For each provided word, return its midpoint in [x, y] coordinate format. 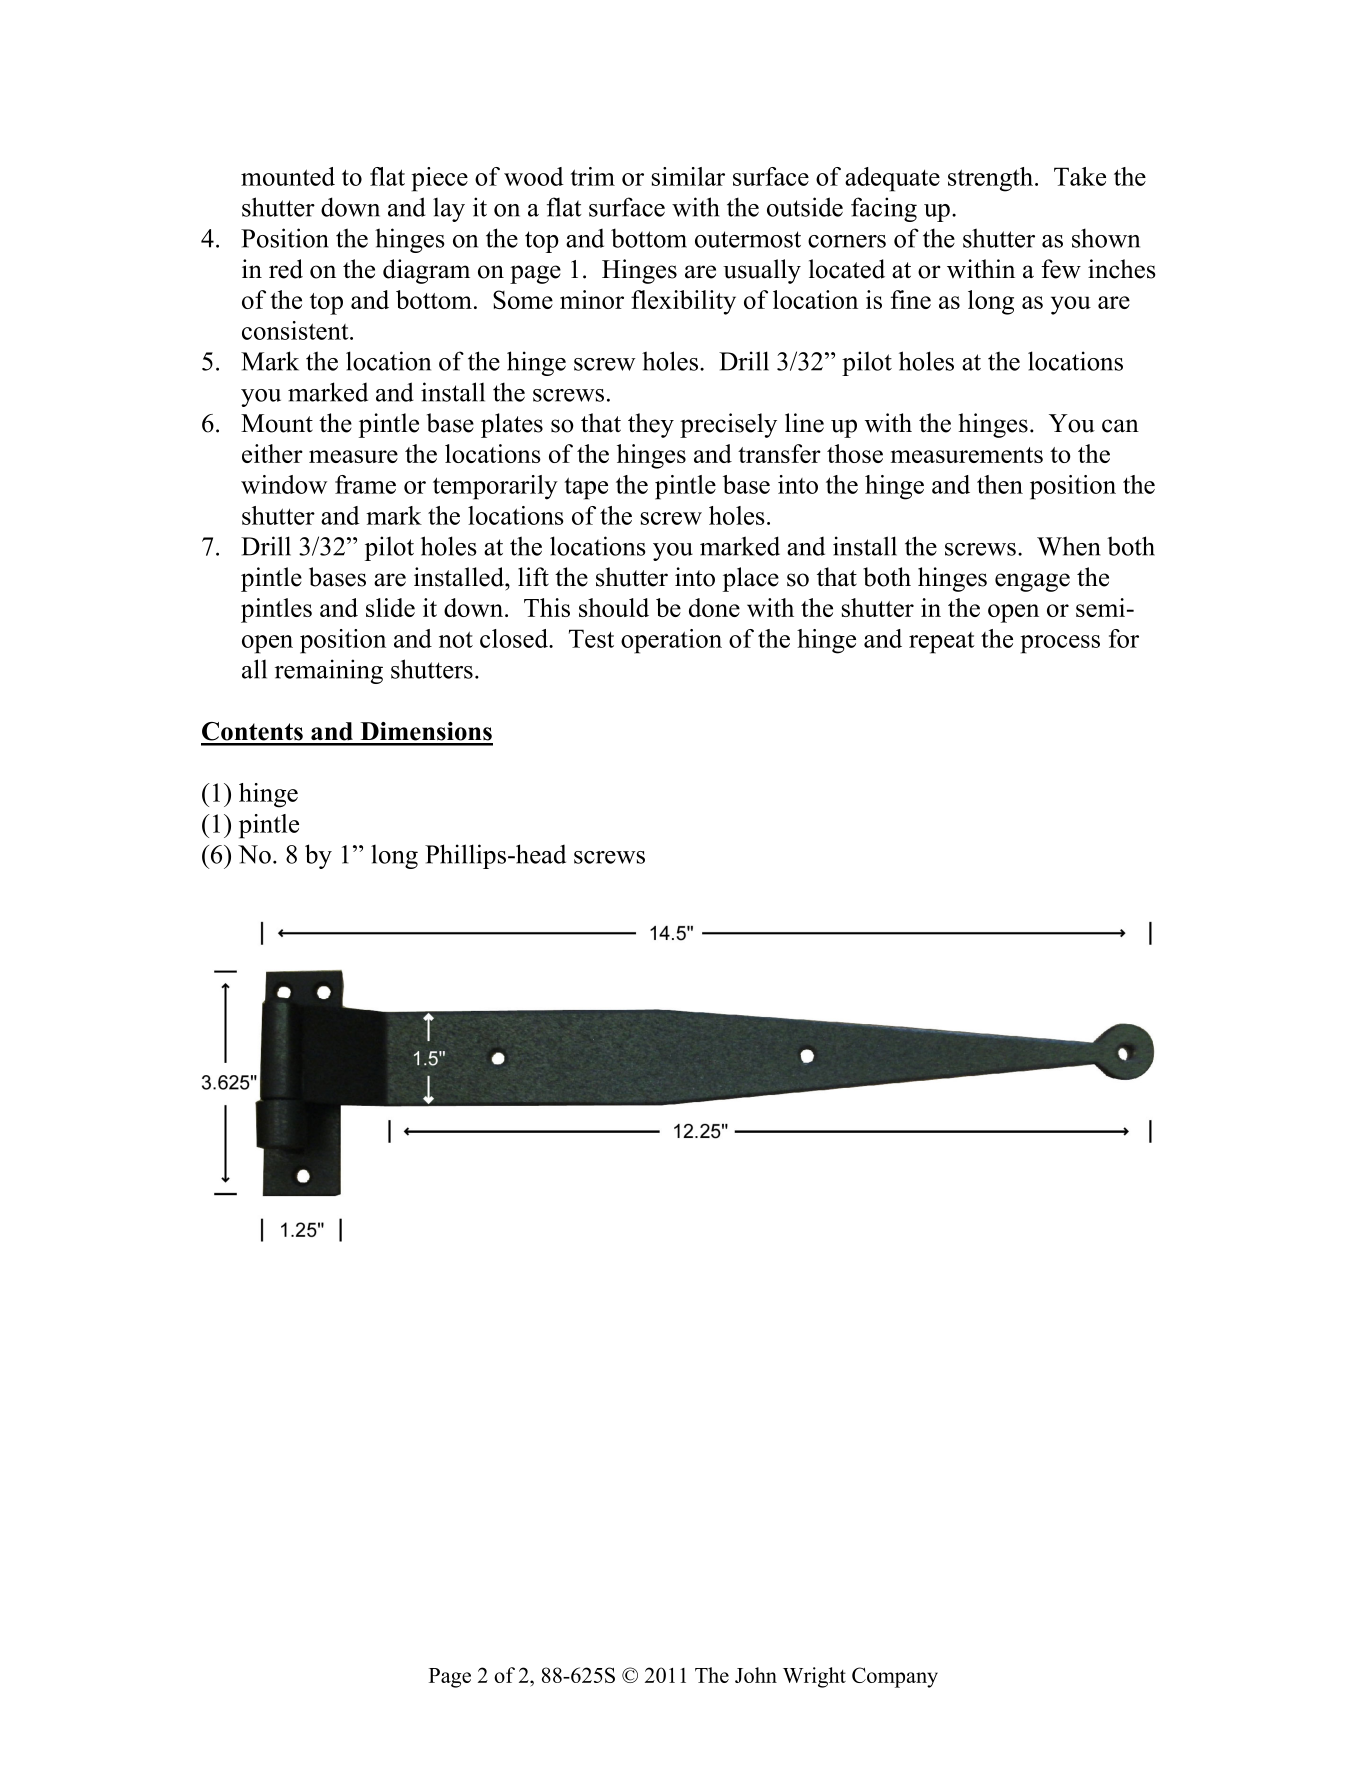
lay [449, 209]
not [456, 639]
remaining [329, 671]
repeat [942, 643]
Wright [814, 1677]
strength [992, 179]
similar [688, 176]
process [1060, 644]
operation [671, 641]
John [756, 1675]
